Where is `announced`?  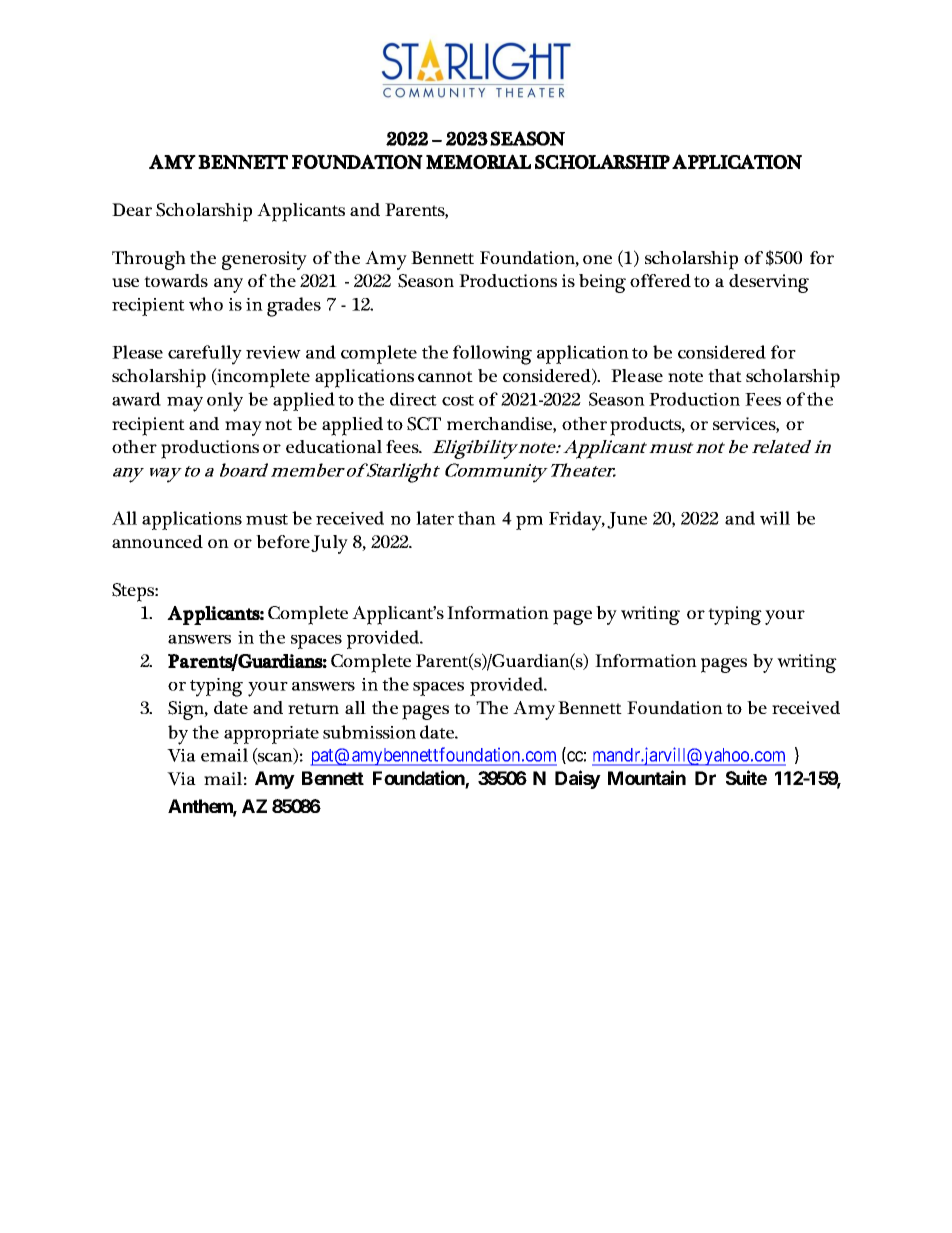
announced is located at coordinates (157, 541).
